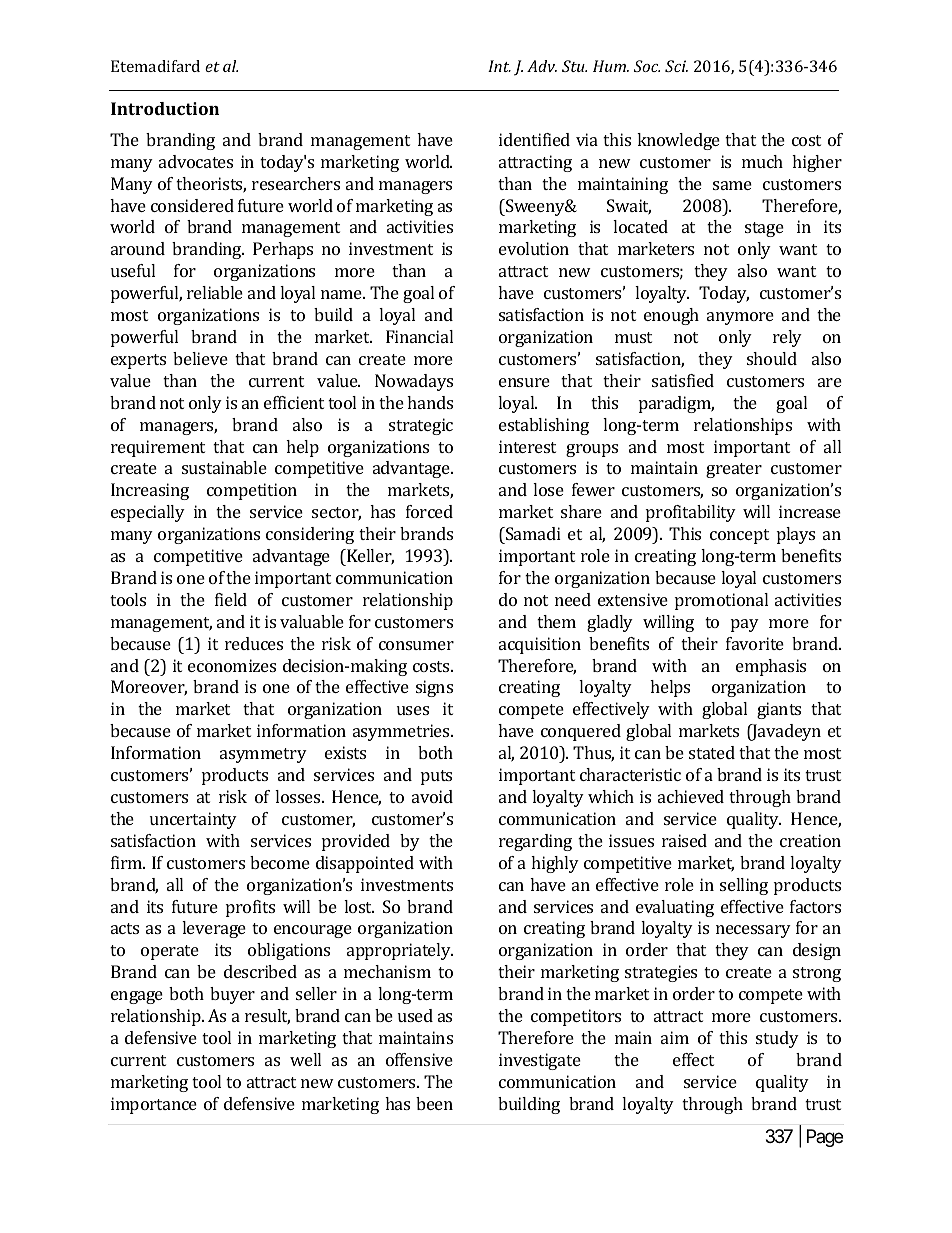 This screenshot has width=952, height=1233. What do you see at coordinates (224, 467) in the screenshot?
I see `sustainable` at bounding box center [224, 467].
